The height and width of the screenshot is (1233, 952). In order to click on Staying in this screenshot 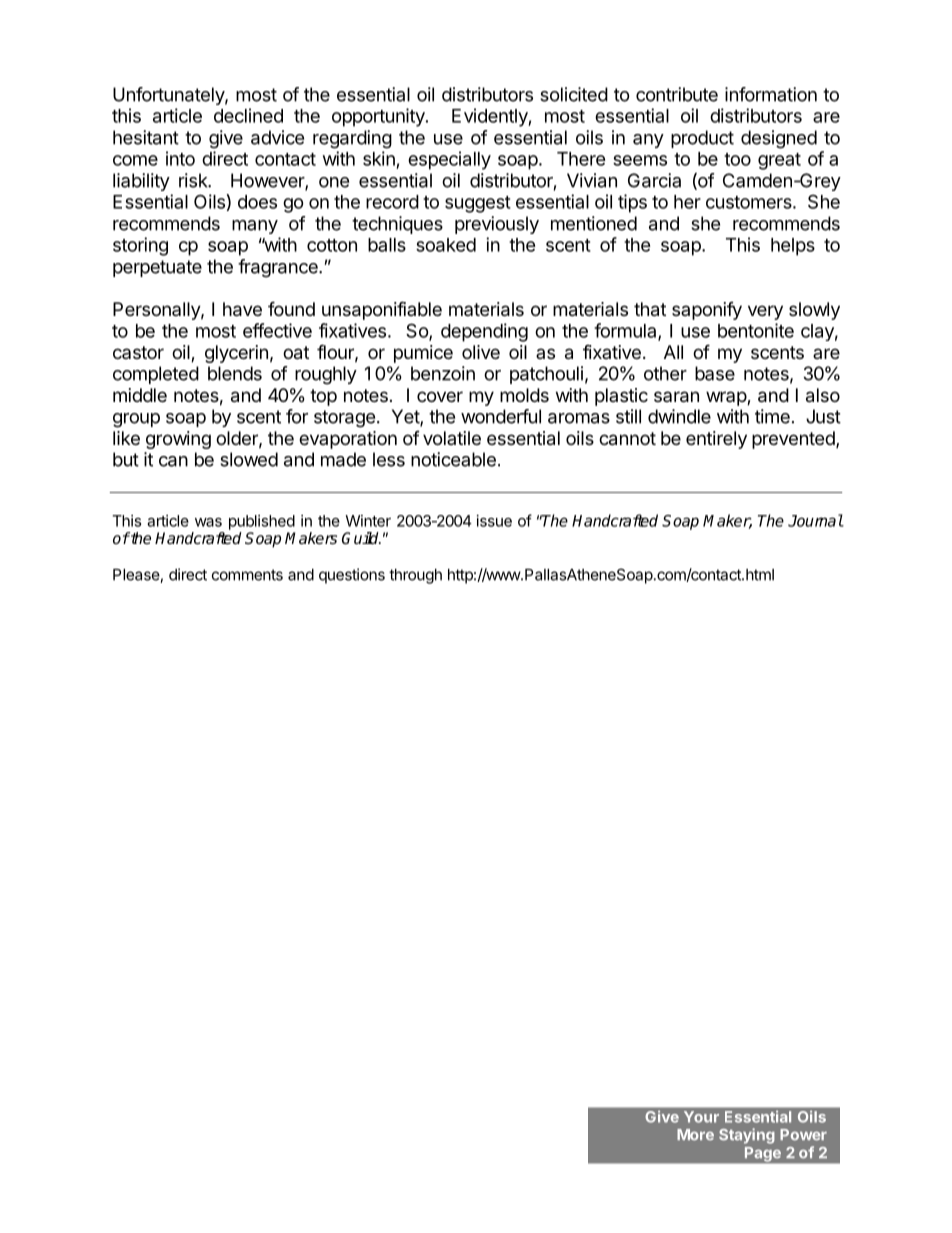, I will do `click(747, 1136)`.
